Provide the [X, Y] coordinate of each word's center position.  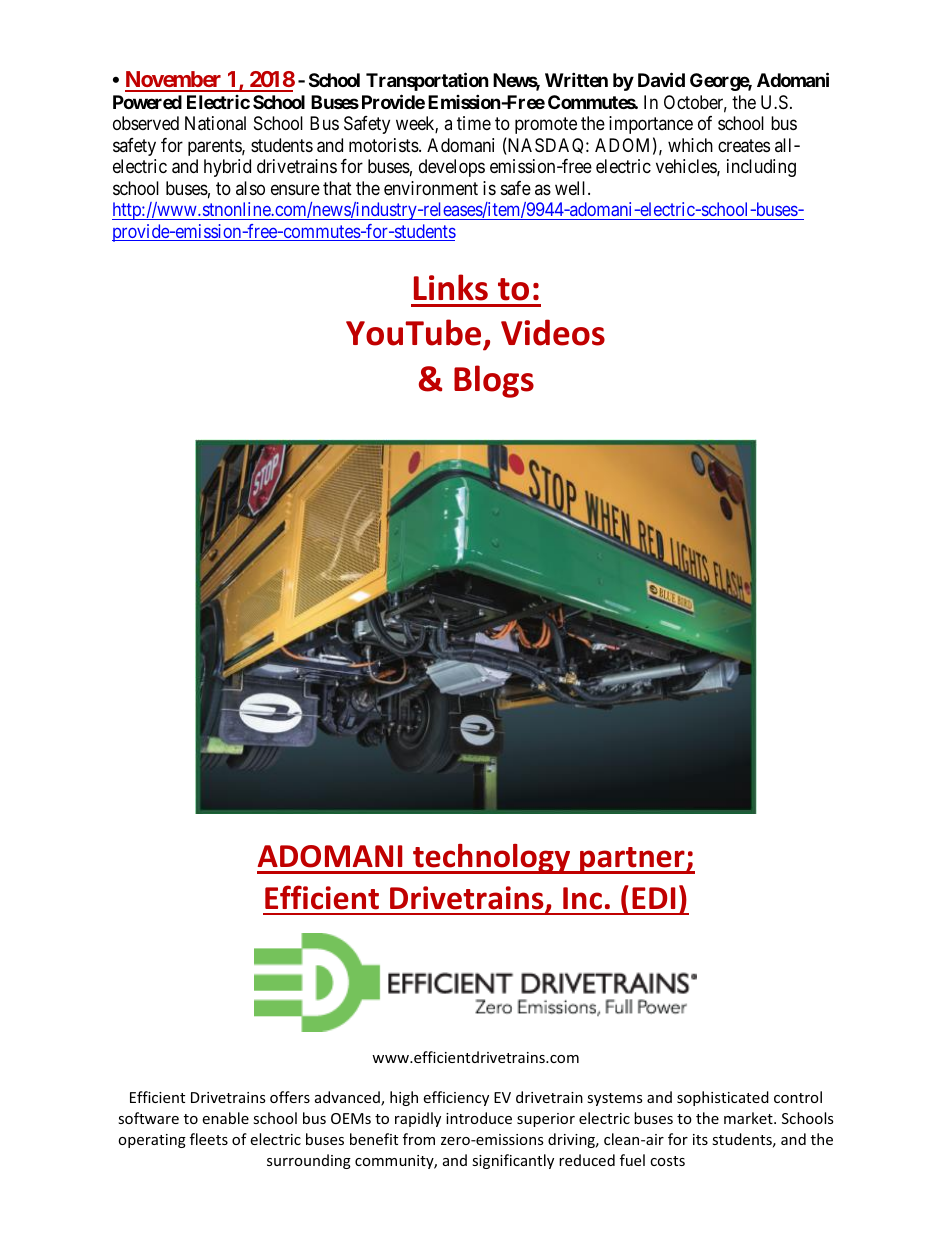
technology [492, 859]
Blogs [494, 381]
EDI [653, 898]
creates [744, 146]
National [215, 123]
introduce [479, 1118]
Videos [553, 332]
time [474, 123]
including [761, 168]
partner [632, 860]
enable [225, 1118]
